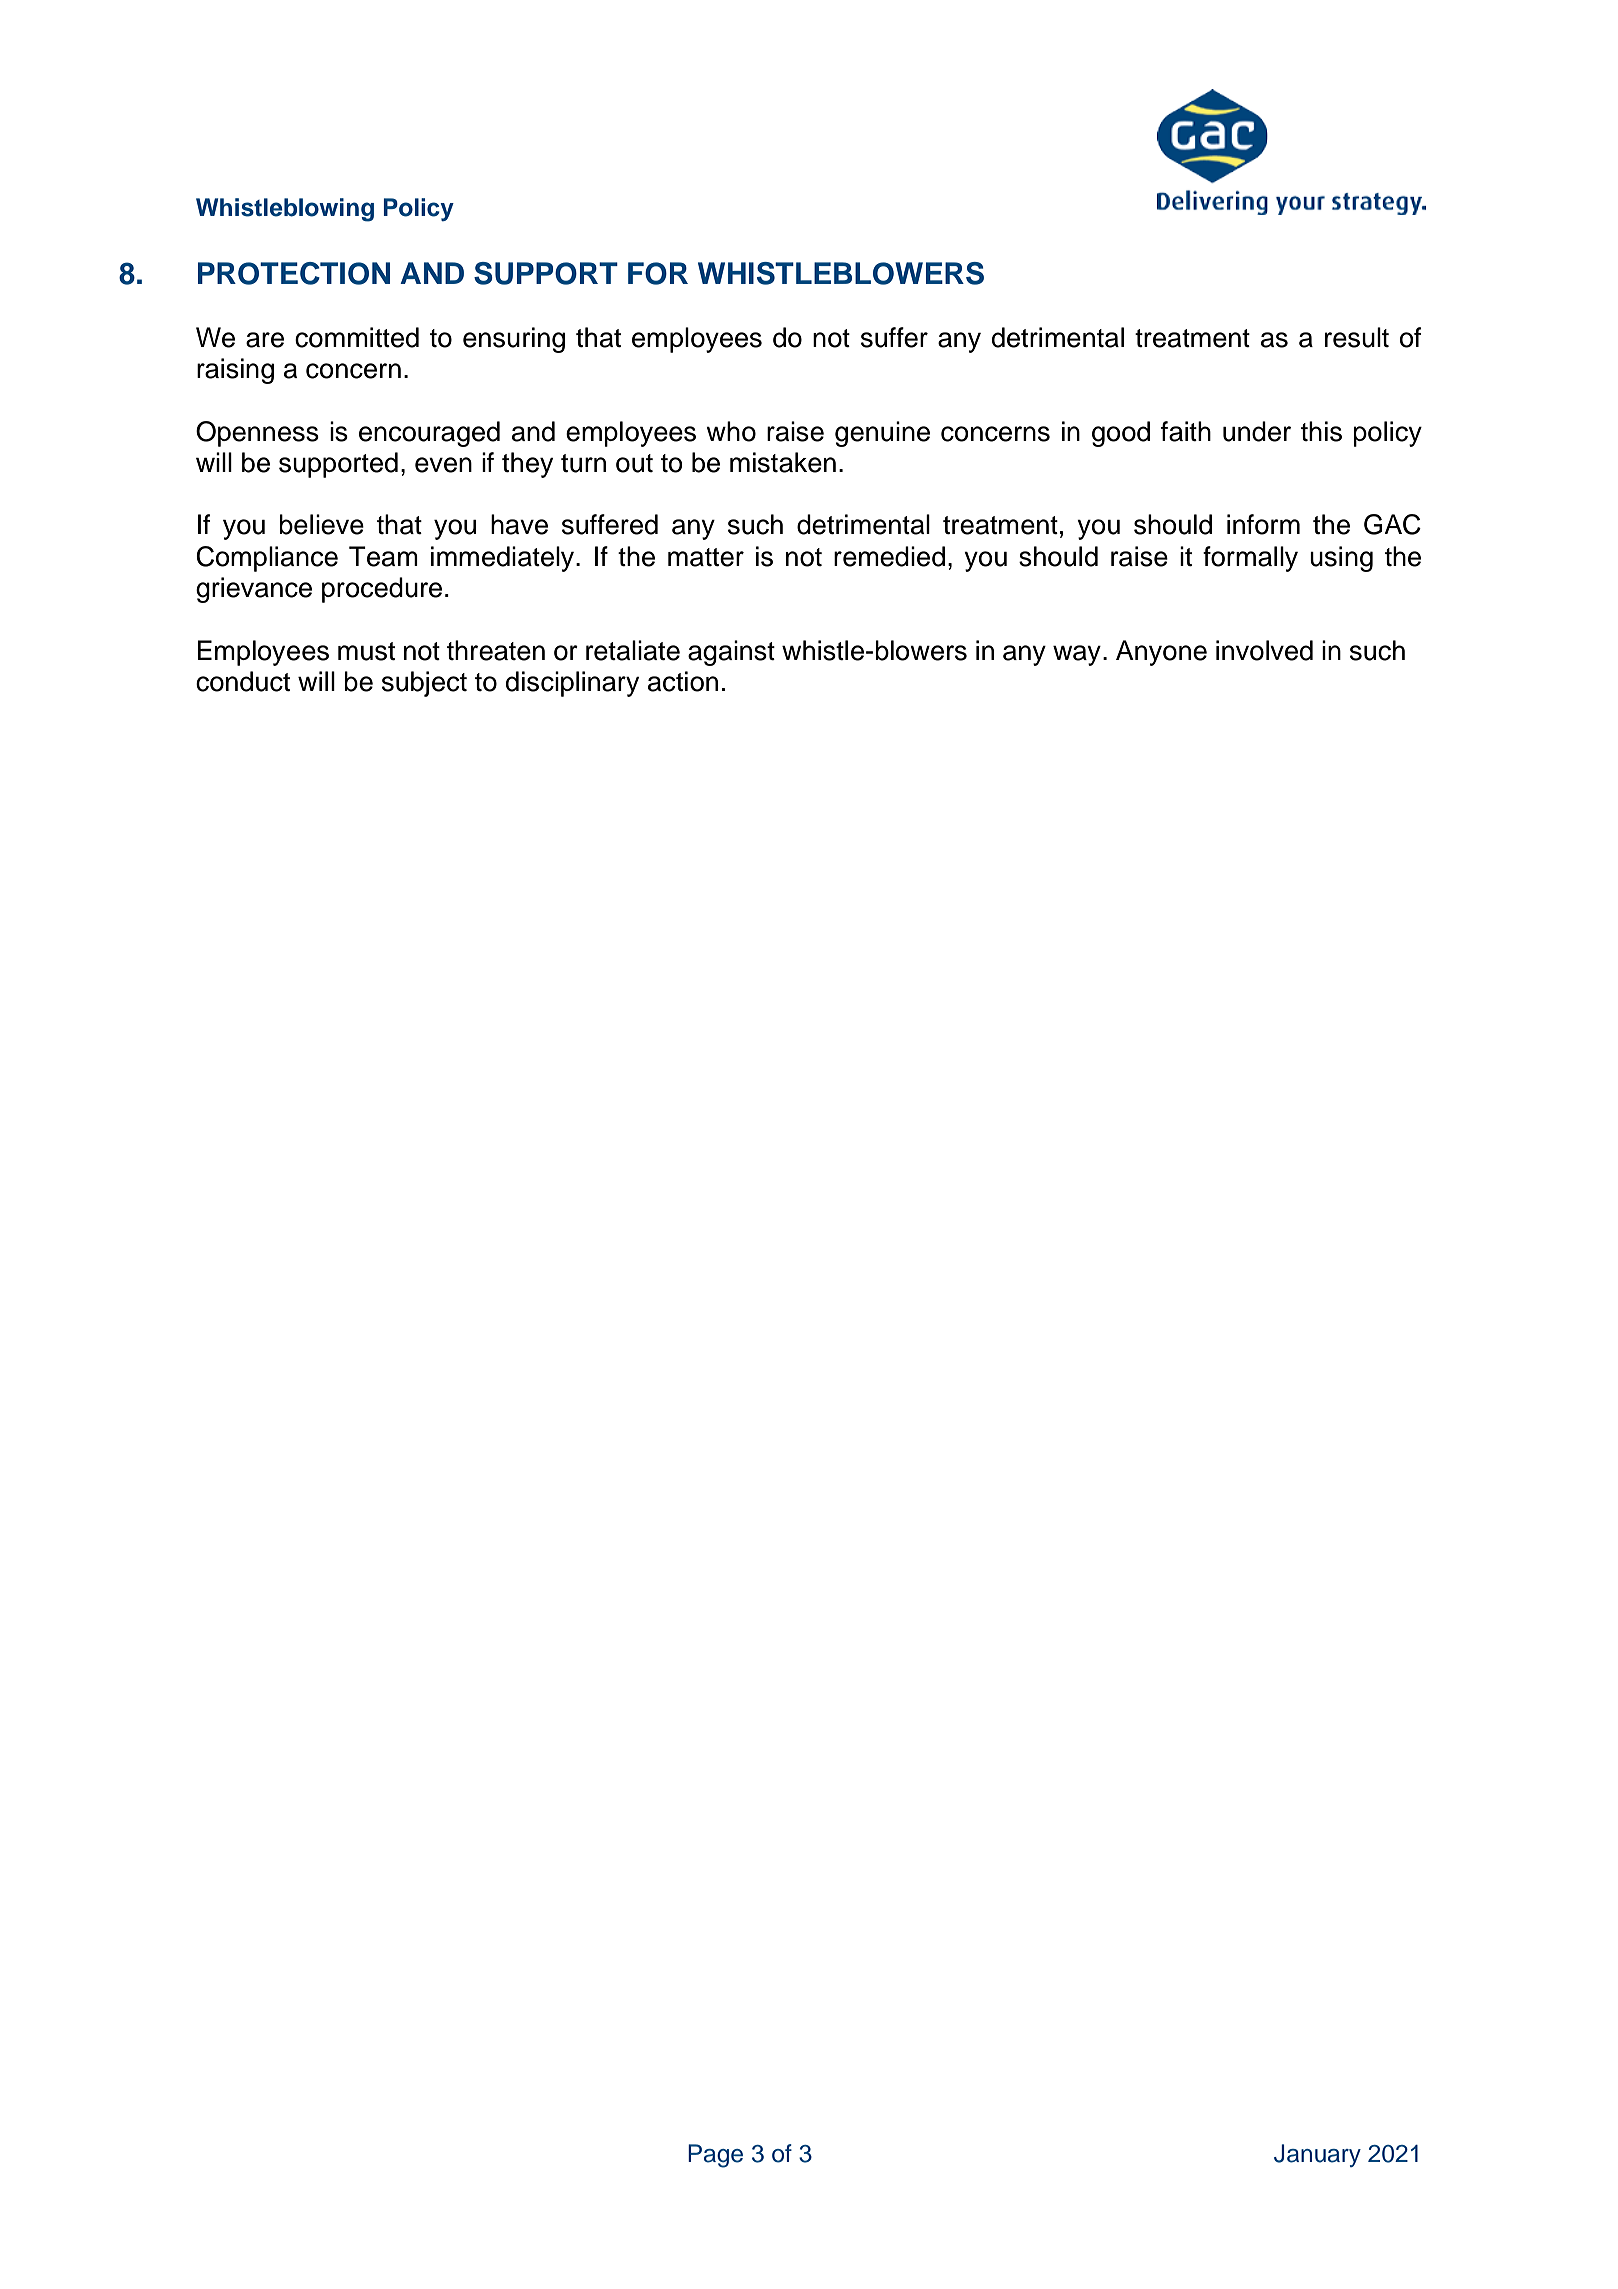  Describe the element at coordinates (1317, 2155) in the screenshot. I see `January` at that location.
